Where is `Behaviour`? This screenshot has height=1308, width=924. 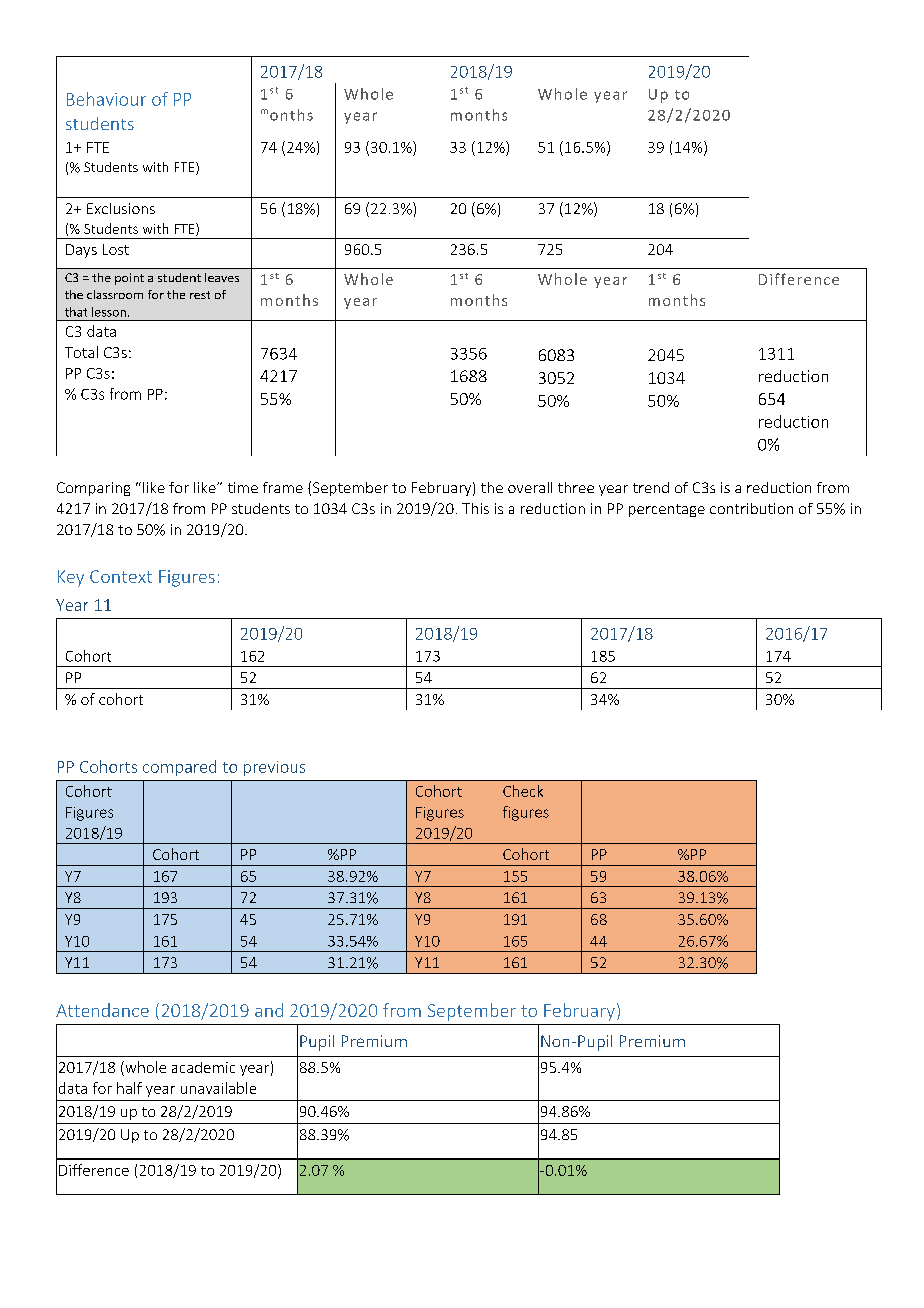 Behaviour is located at coordinates (106, 99).
